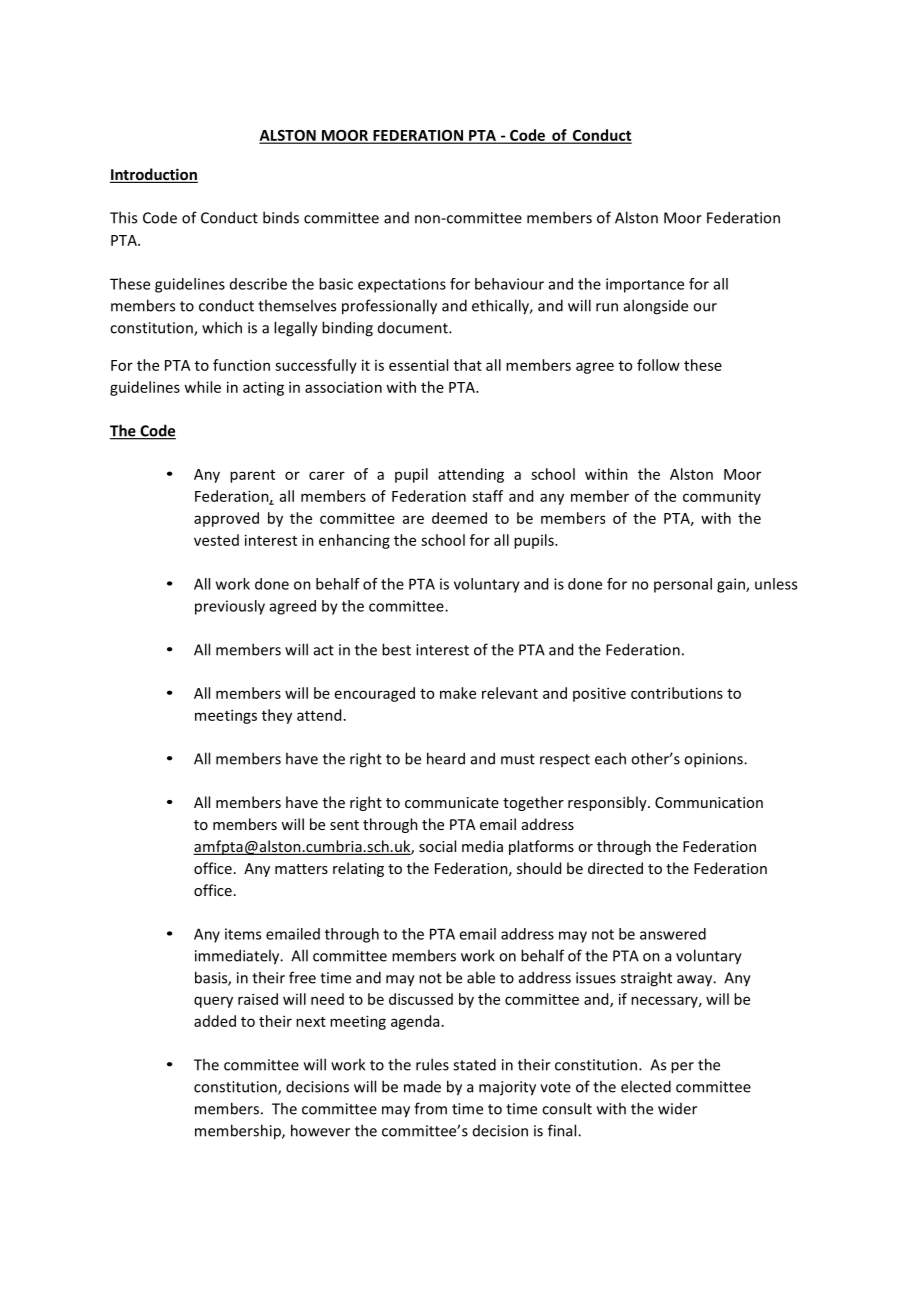  I want to click on community, so click(722, 497).
